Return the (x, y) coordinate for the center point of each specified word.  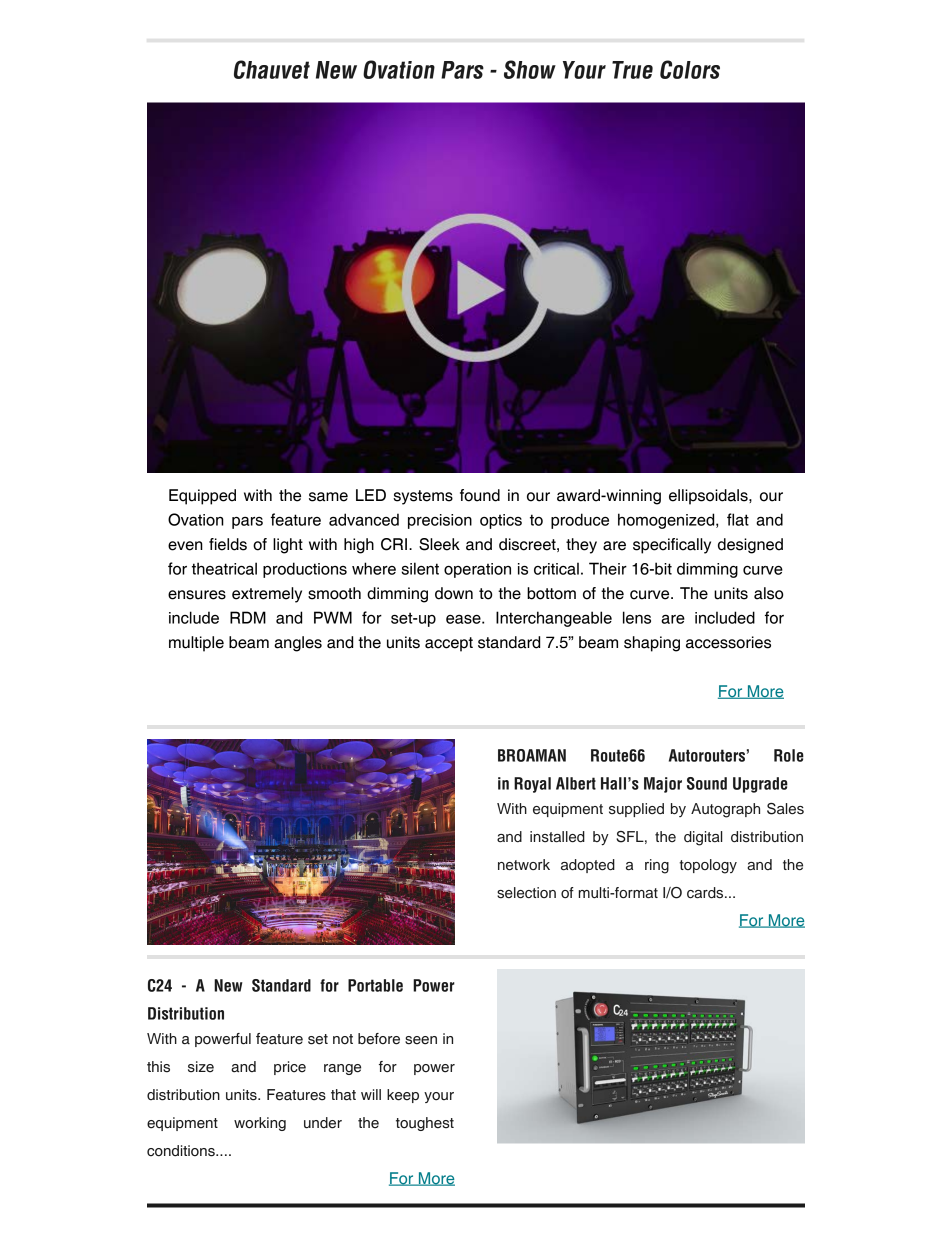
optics (501, 521)
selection (526, 893)
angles (298, 644)
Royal (532, 785)
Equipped (202, 497)
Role (789, 755)
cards (706, 893)
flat (738, 519)
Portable (375, 985)
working (260, 1124)
